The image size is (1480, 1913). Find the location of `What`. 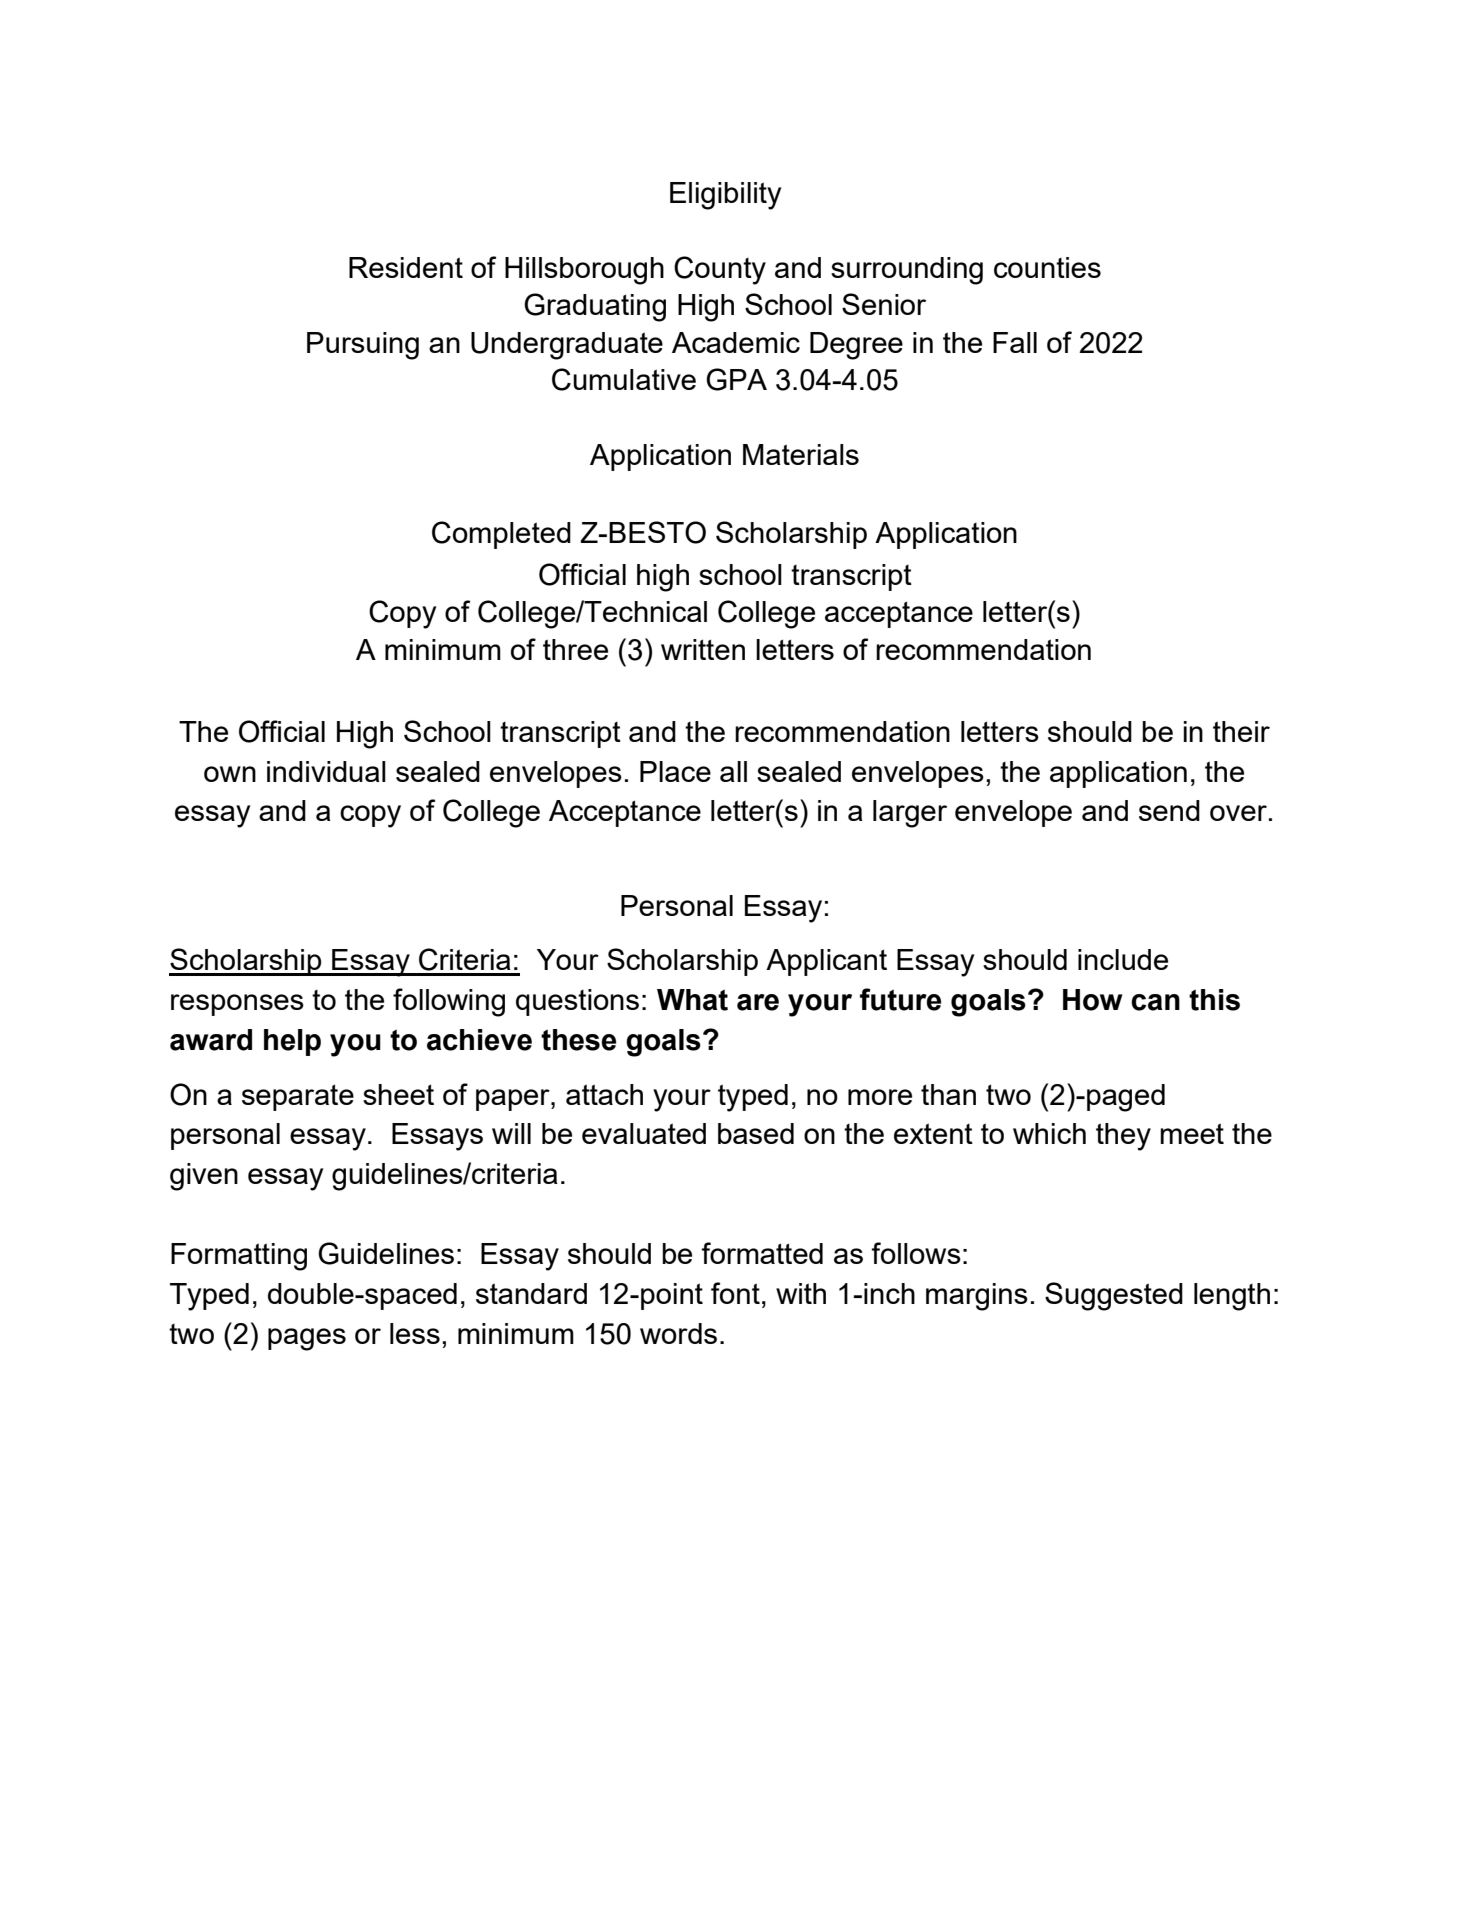

What is located at coordinates (692, 1000).
